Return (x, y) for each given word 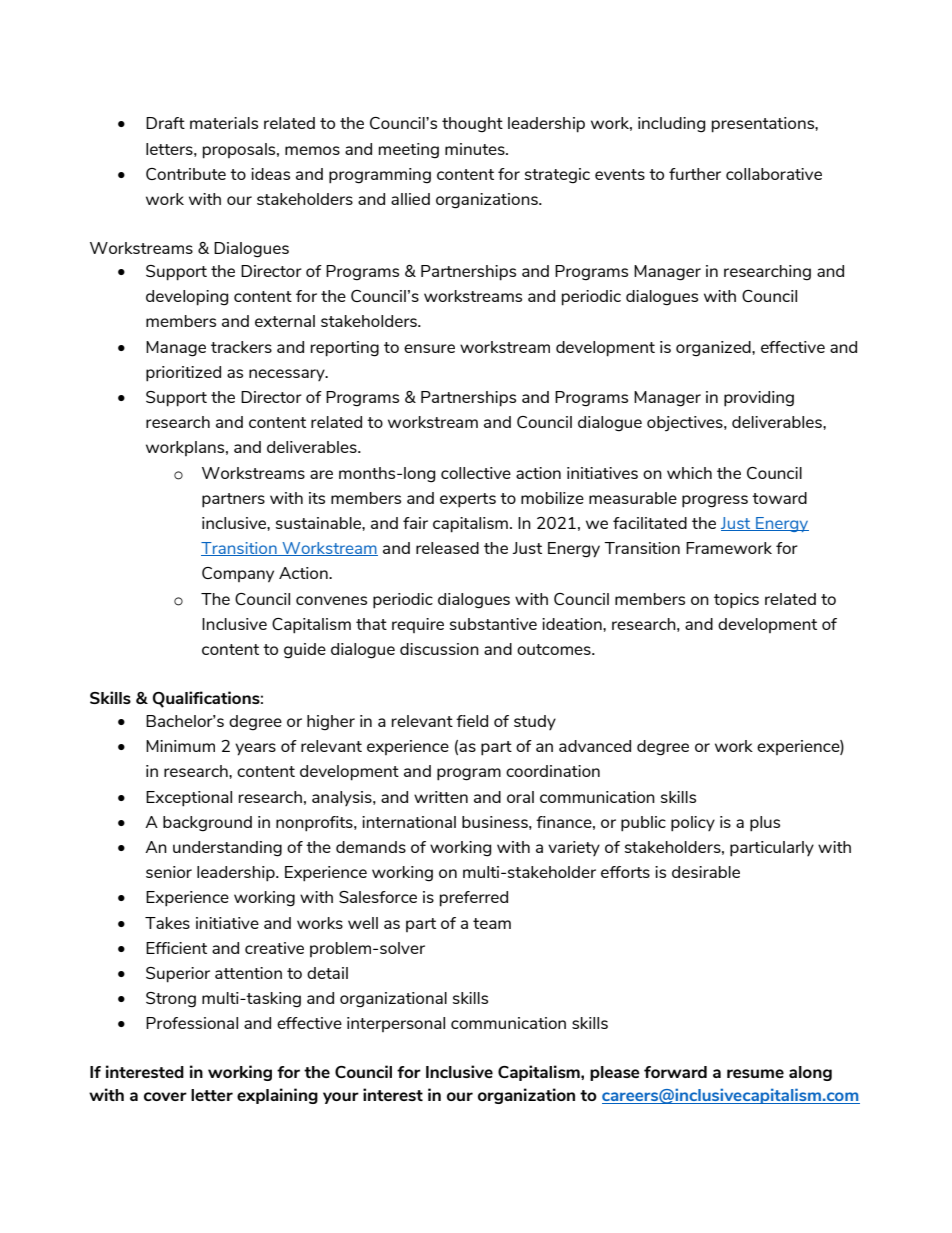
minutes (476, 149)
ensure (429, 348)
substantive (493, 624)
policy (693, 824)
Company (238, 575)
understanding (227, 849)
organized (714, 349)
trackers (241, 347)
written (441, 797)
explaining (277, 1096)
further (695, 174)
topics (736, 601)
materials (224, 123)
